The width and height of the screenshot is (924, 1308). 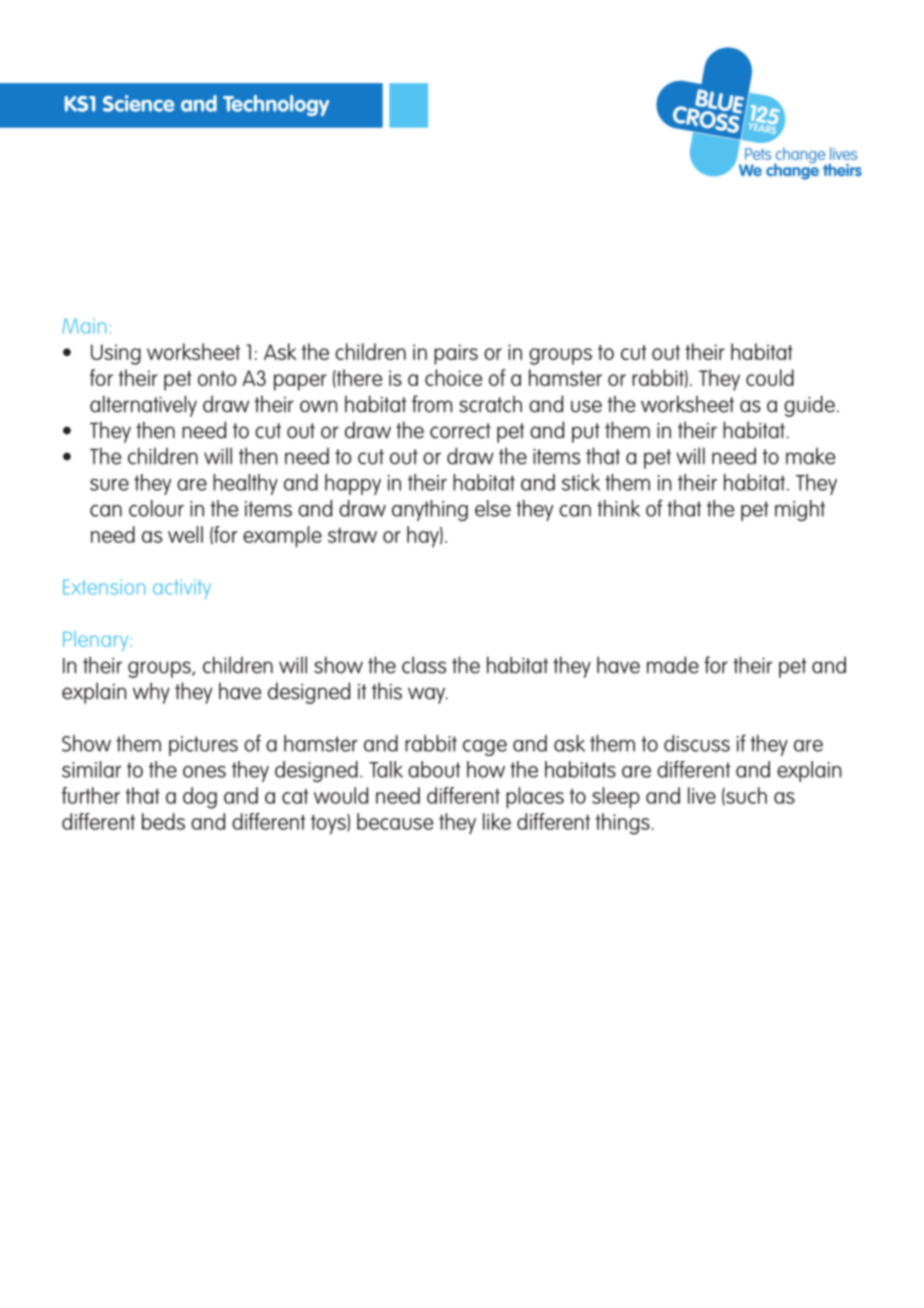 I want to click on correct, so click(x=460, y=431).
